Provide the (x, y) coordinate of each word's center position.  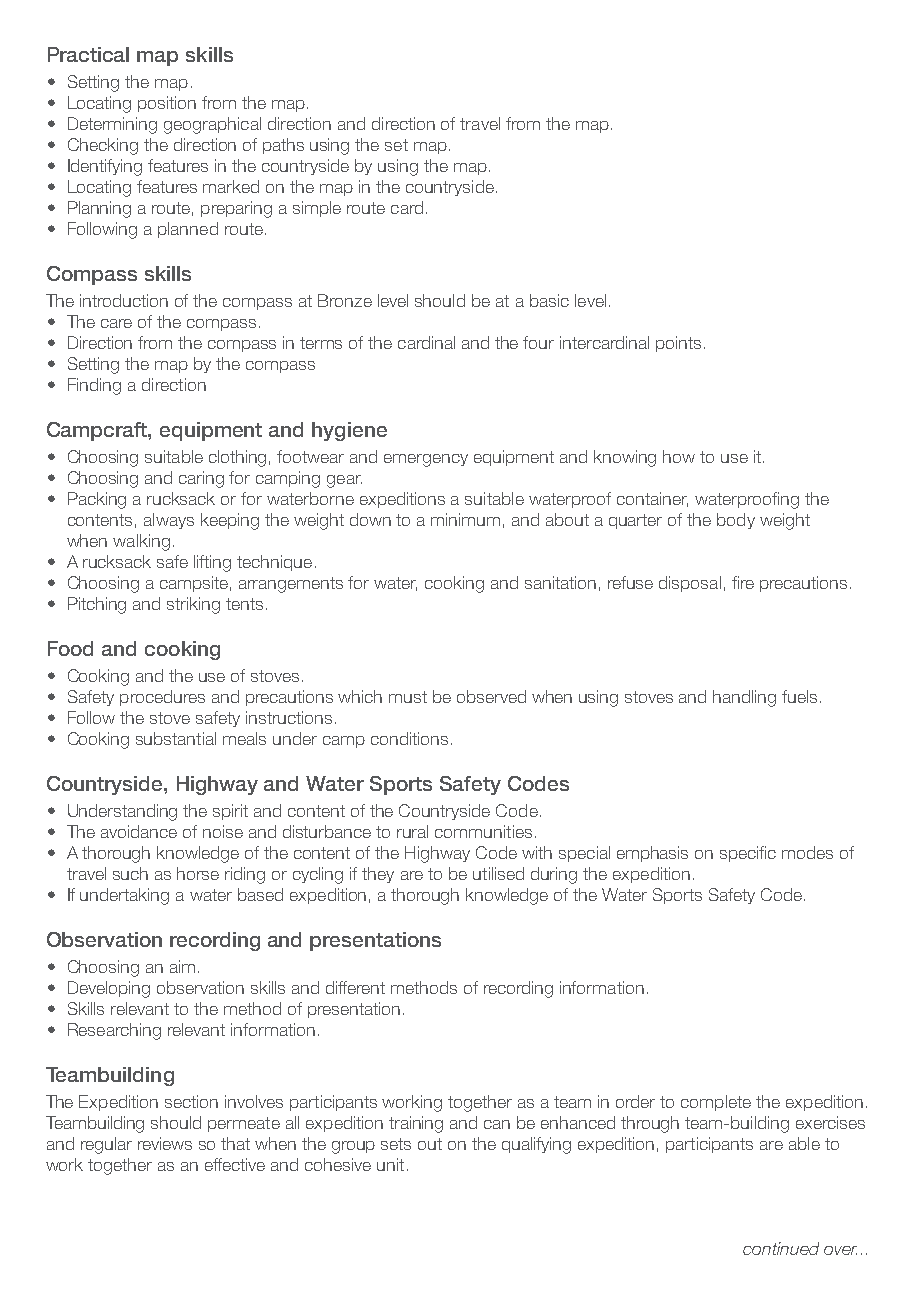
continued (781, 1248)
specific (748, 854)
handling (744, 698)
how (679, 456)
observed (491, 696)
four (538, 342)
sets (396, 1144)
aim (182, 966)
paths (283, 146)
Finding (94, 386)
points (678, 344)
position (167, 104)
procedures (162, 698)
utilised (498, 873)
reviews (165, 1143)
